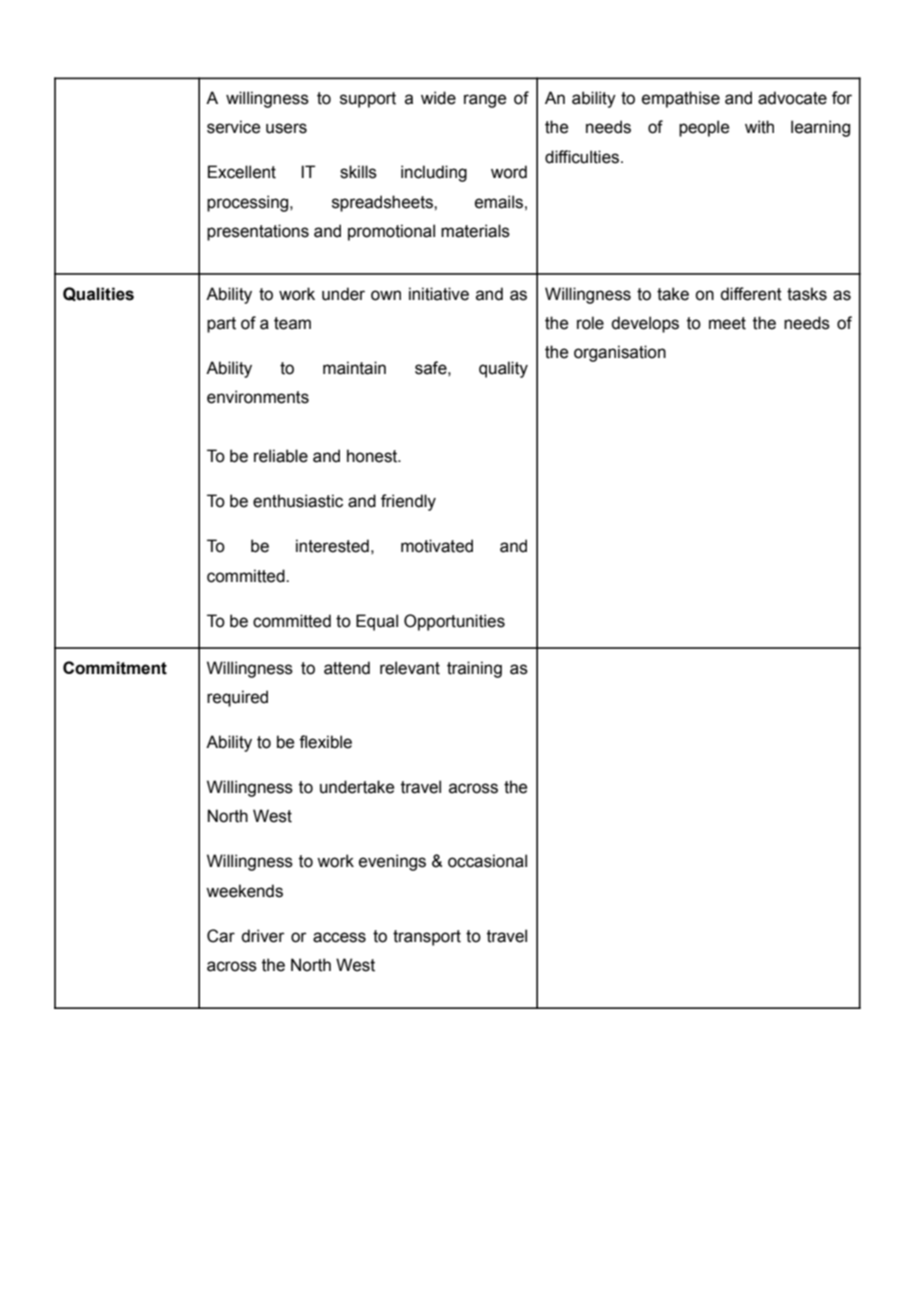 The width and height of the screenshot is (924, 1307). I want to click on motivated, so click(437, 546).
